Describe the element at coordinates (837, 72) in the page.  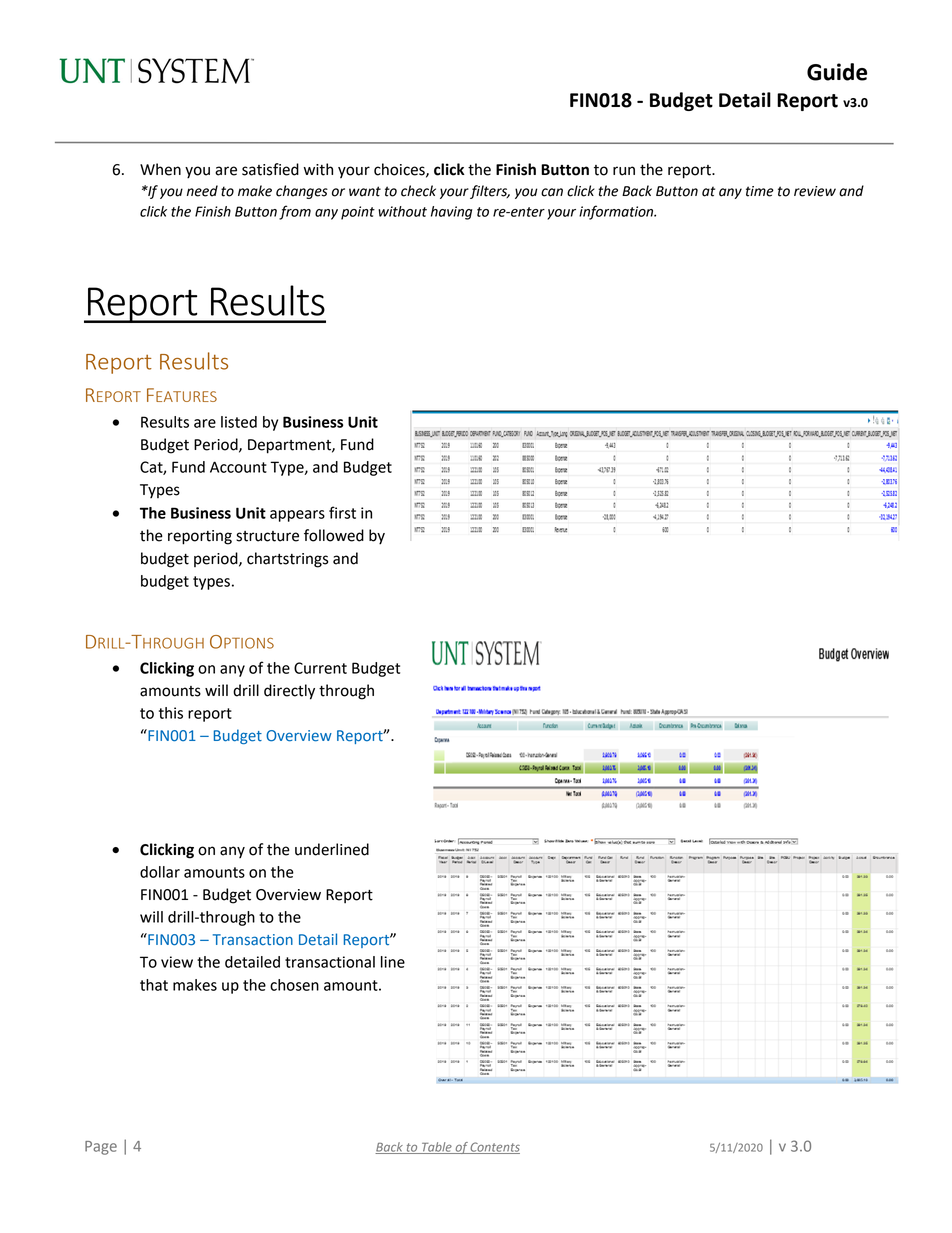
I see `Guide` at that location.
